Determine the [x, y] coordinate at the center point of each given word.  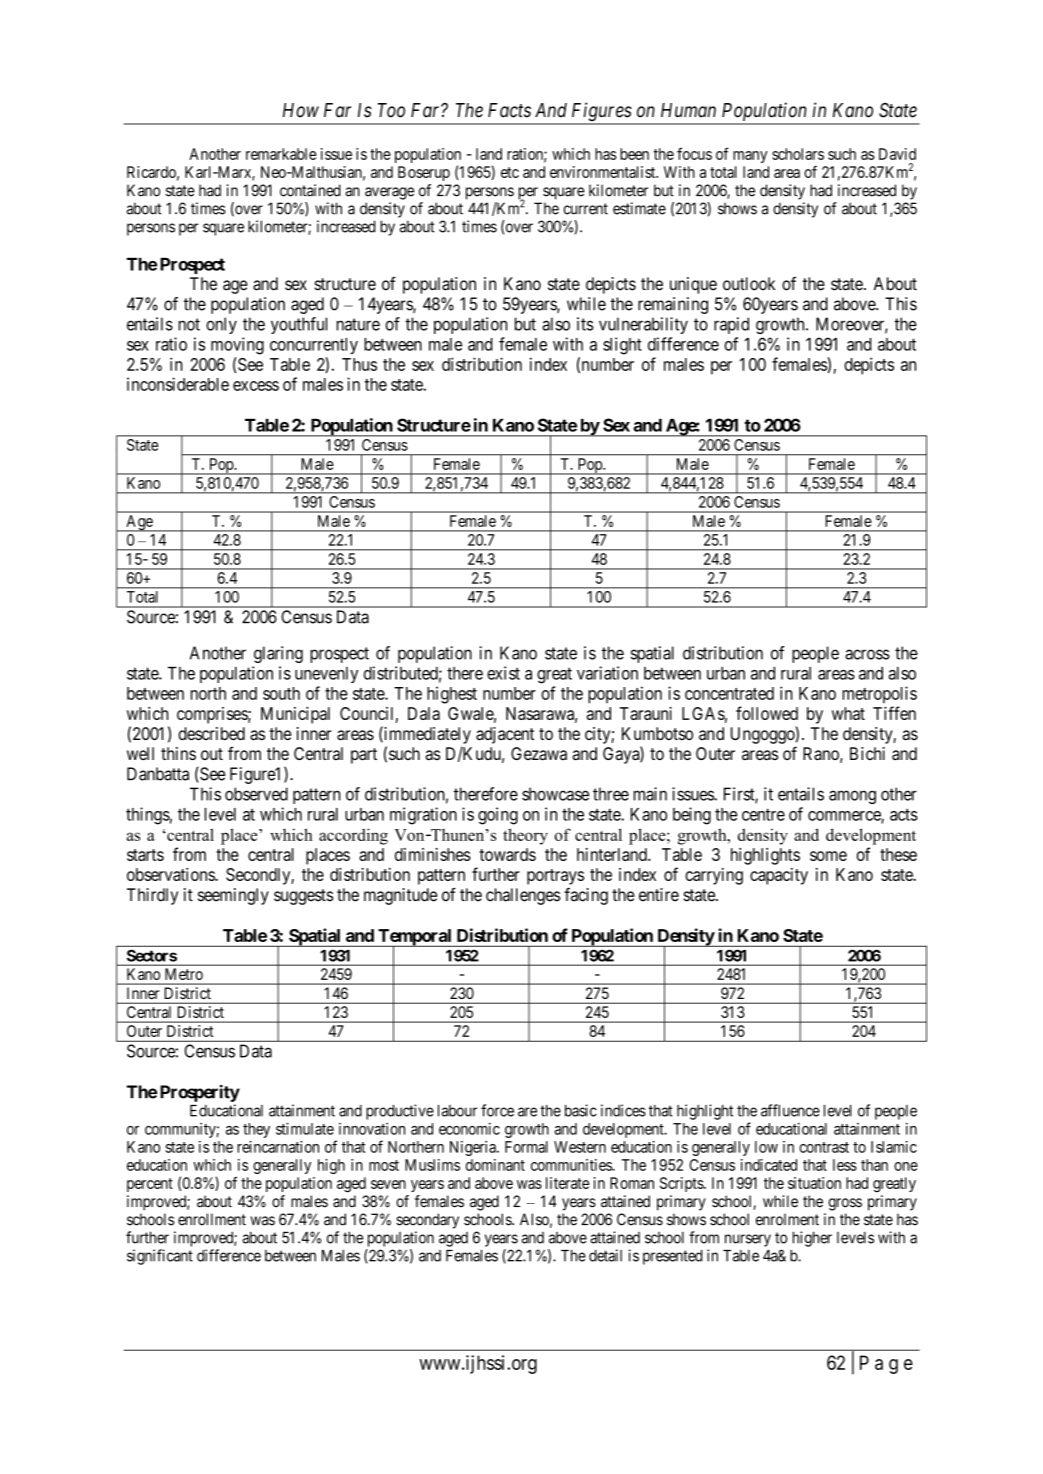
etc [510, 172]
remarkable [281, 154]
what [848, 713]
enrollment [212, 1219]
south [281, 693]
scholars [798, 154]
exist [503, 673]
